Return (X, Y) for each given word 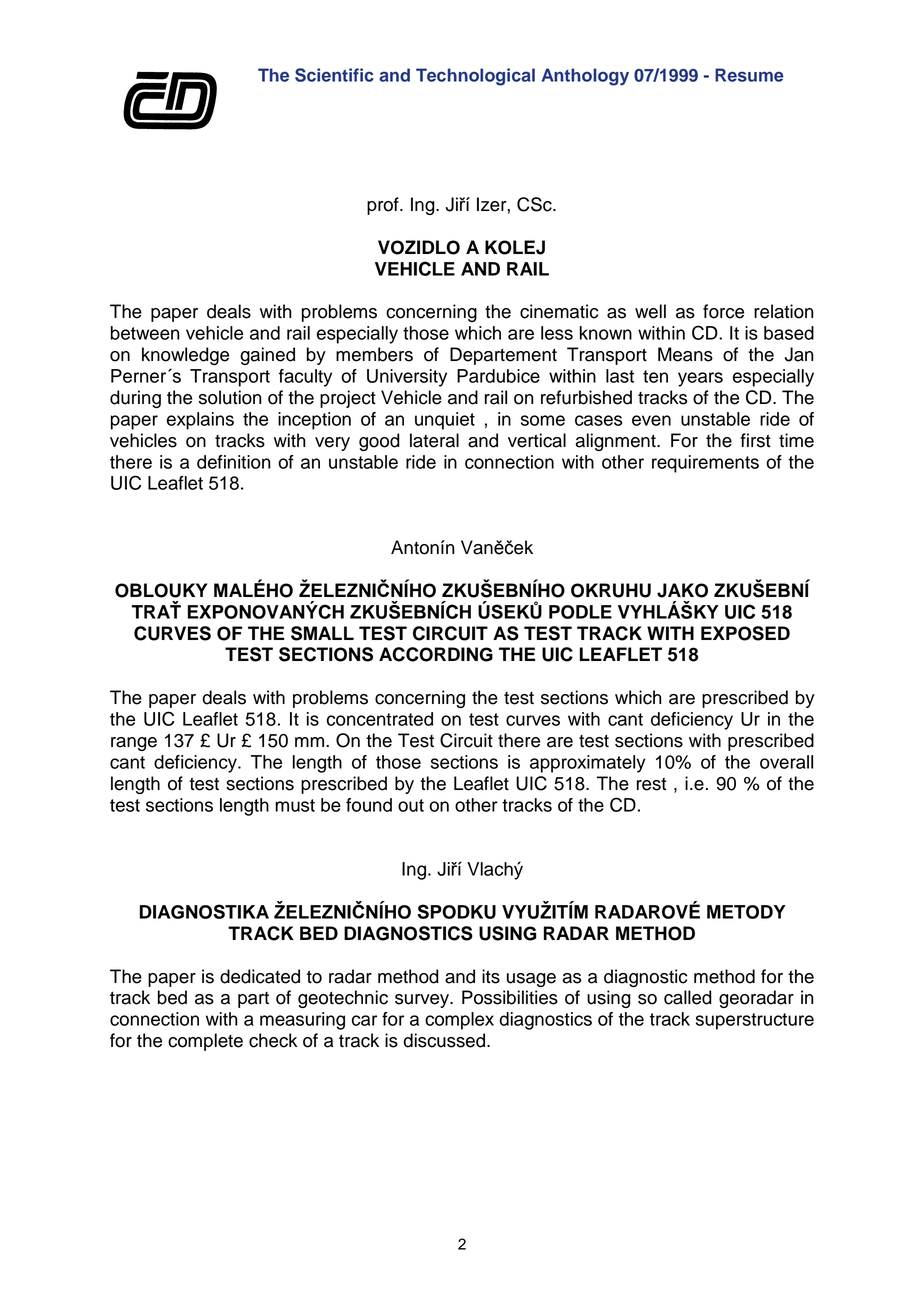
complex (459, 1021)
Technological (475, 77)
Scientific (334, 75)
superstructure (755, 1021)
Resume (749, 75)
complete (205, 1042)
